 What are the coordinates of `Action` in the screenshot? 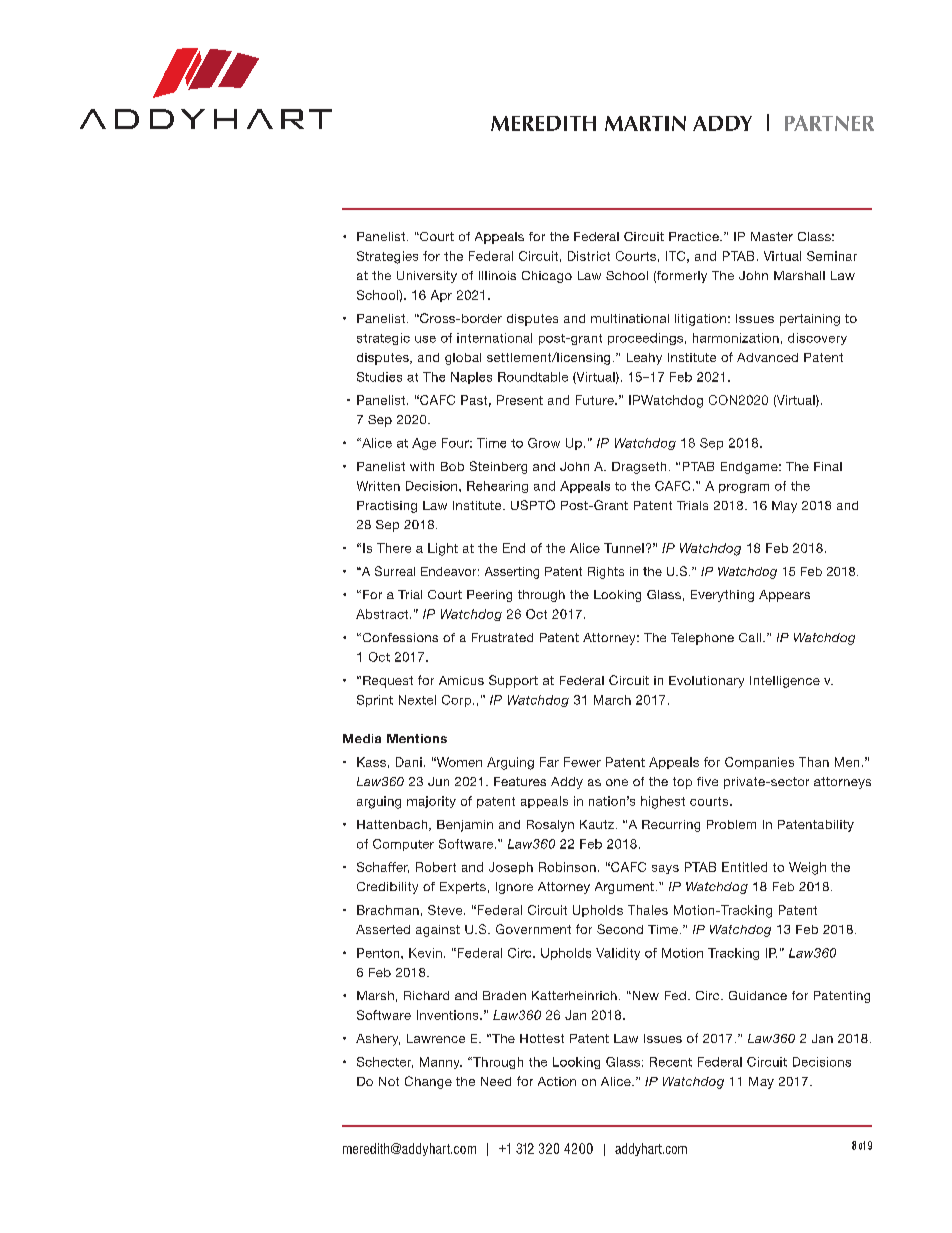 It's located at (557, 1081).
